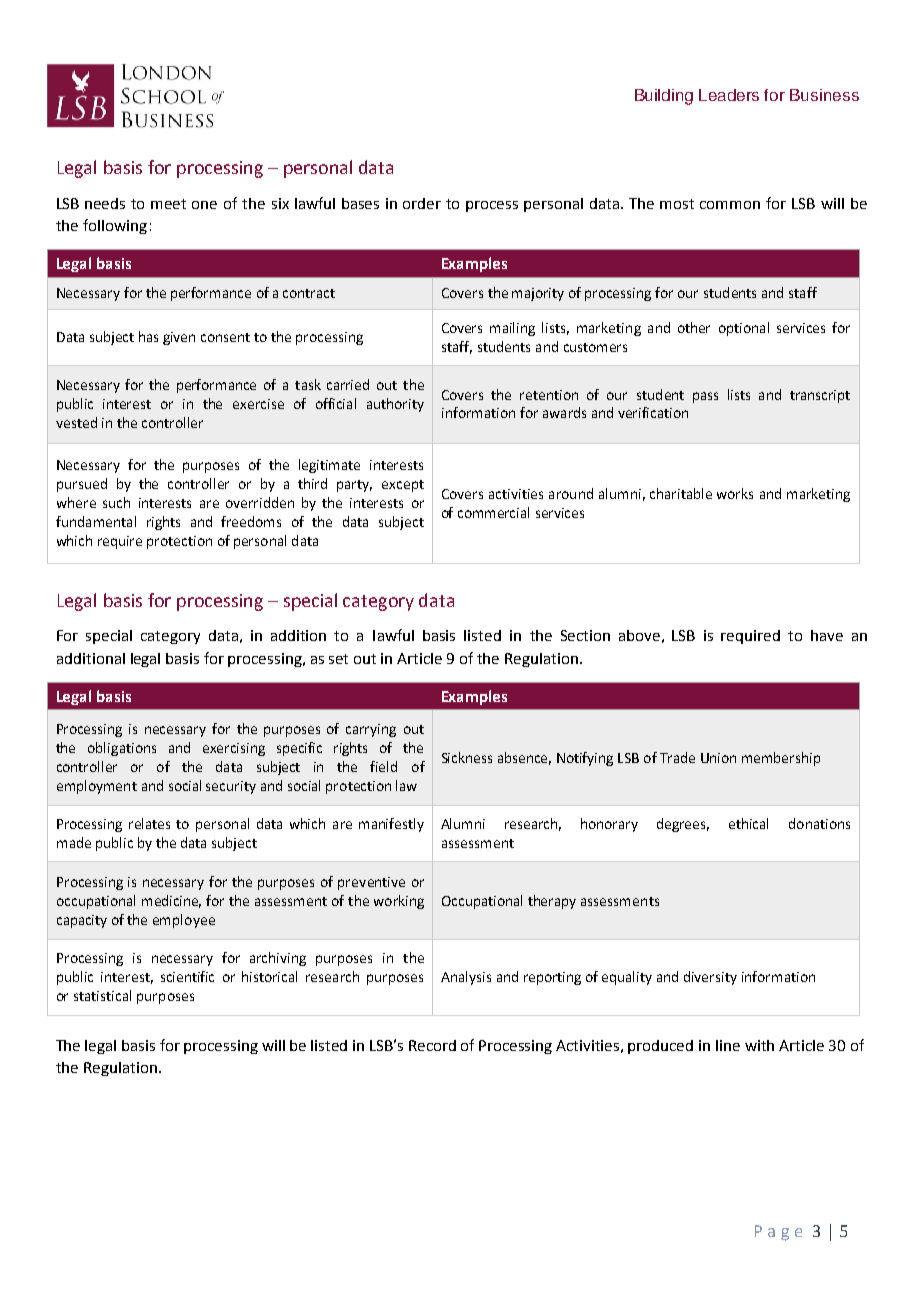 The height and width of the document is (1308, 924). What do you see at coordinates (148, 336) in the document?
I see `has` at bounding box center [148, 336].
